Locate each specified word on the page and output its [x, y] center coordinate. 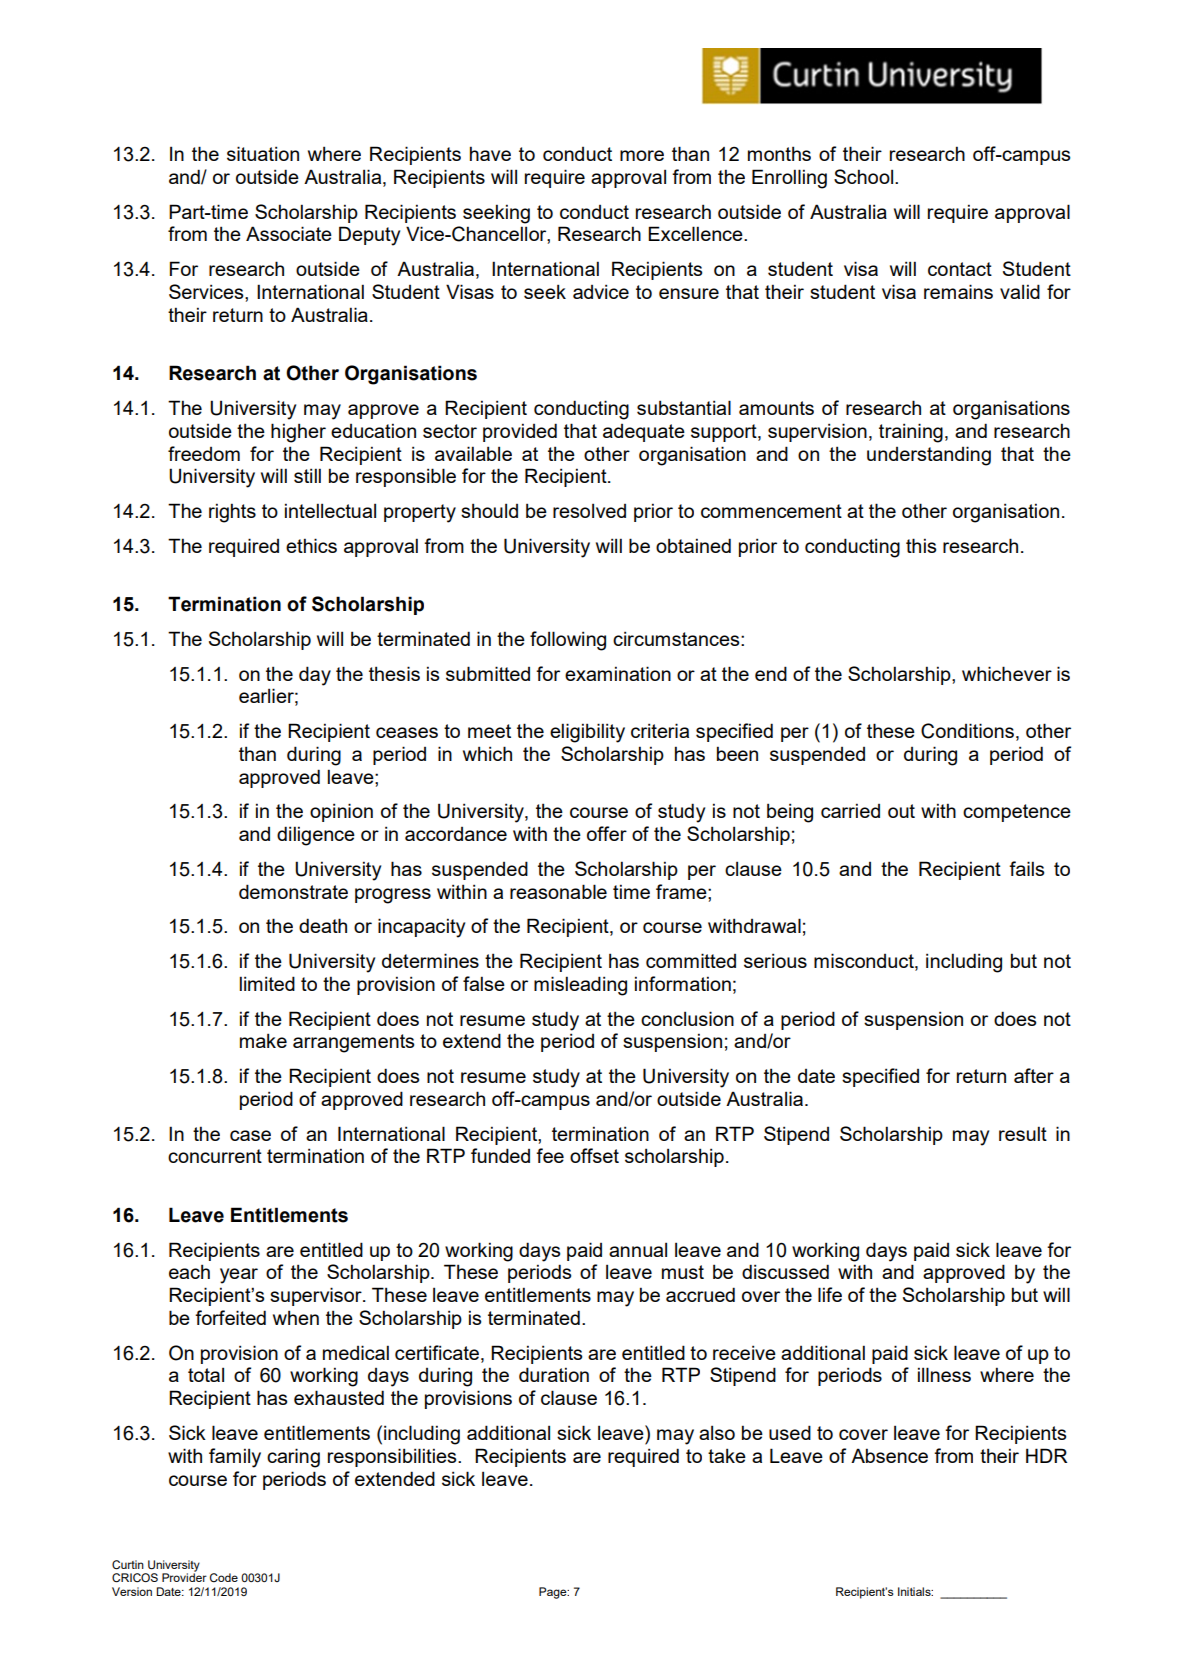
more [642, 155]
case [250, 1135]
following [568, 641]
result [1023, 1133]
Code [224, 1577]
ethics [311, 545]
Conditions [967, 731]
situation [263, 153]
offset [594, 1155]
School [865, 176]
